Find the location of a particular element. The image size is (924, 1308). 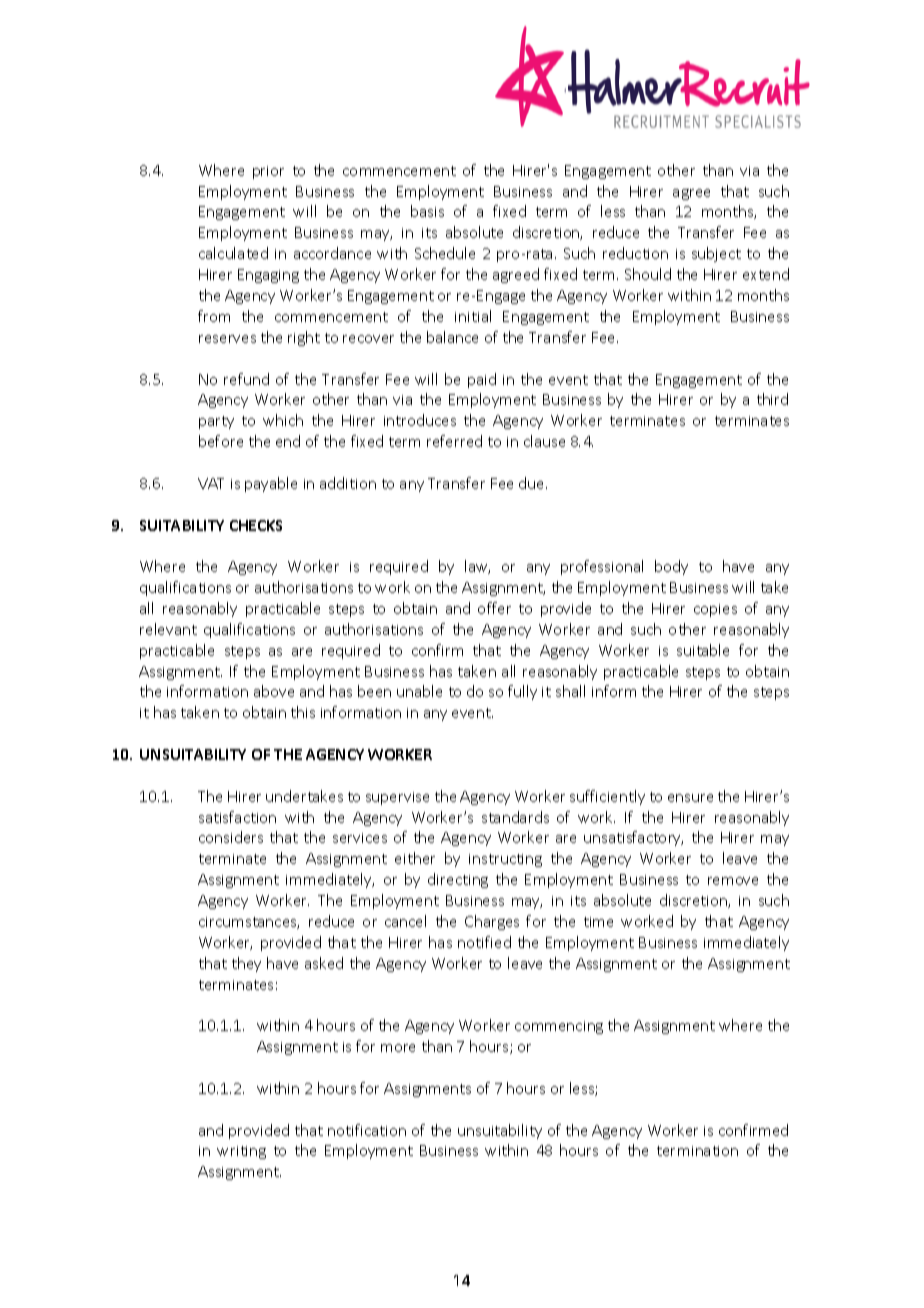

satisfaction is located at coordinates (237, 817).
